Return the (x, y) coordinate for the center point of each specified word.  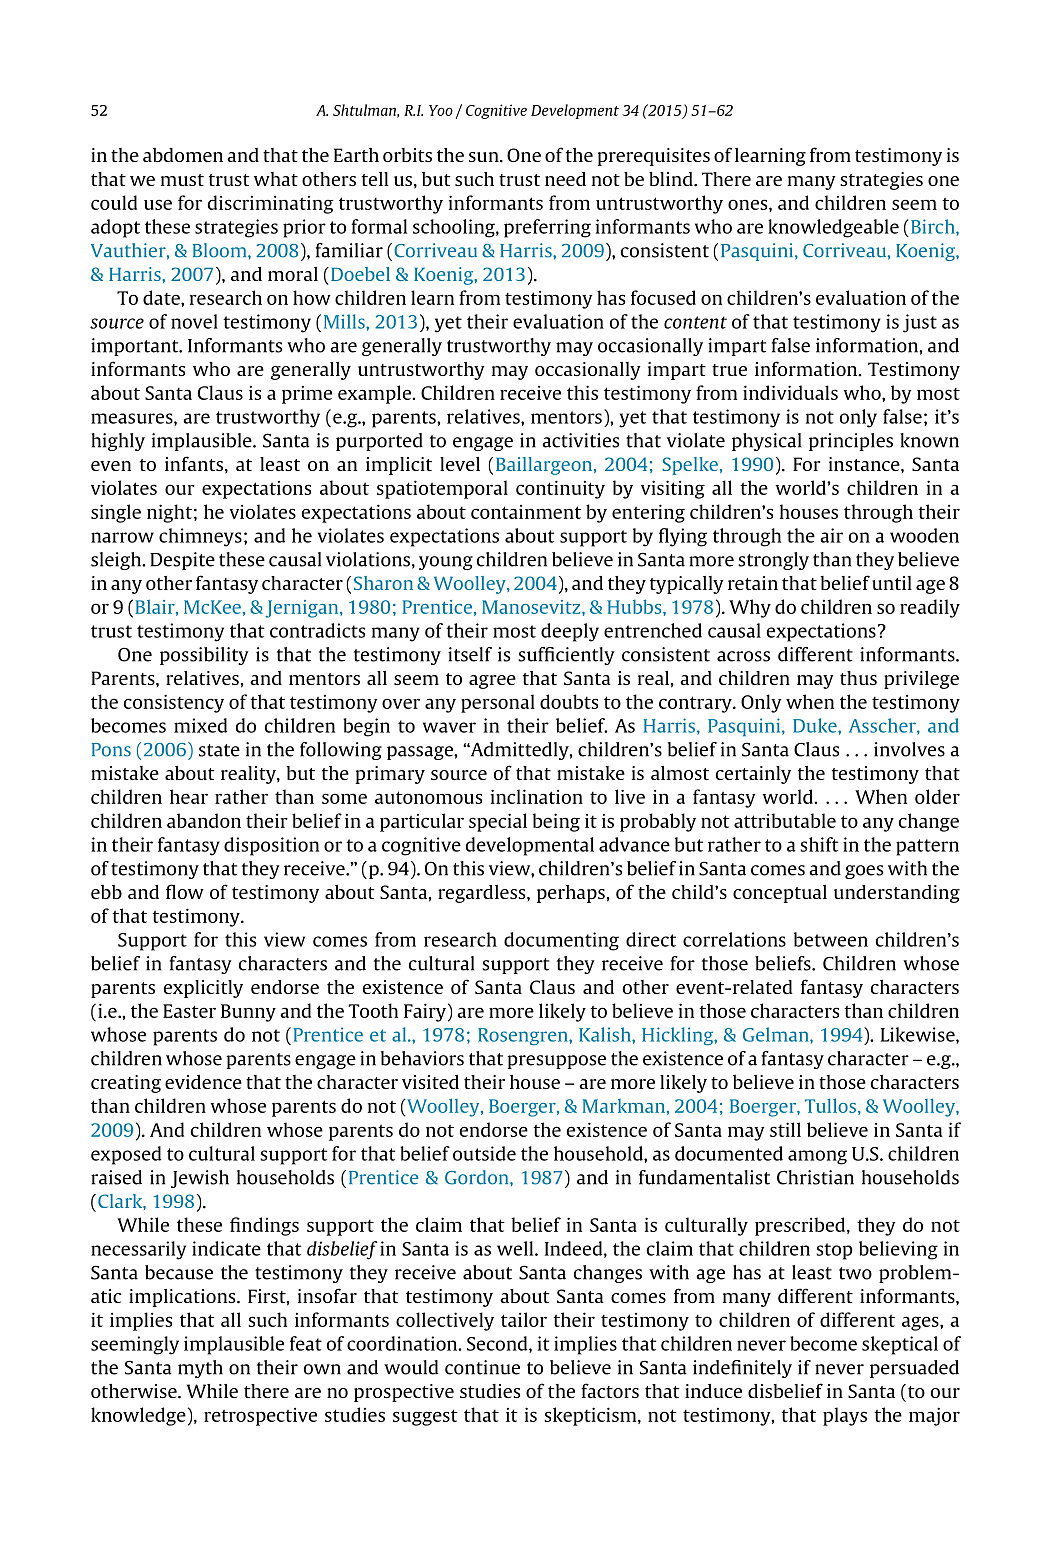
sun (485, 157)
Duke (816, 725)
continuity (560, 489)
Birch (934, 226)
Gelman (777, 1034)
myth (200, 1369)
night (169, 513)
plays (845, 1416)
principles (851, 442)
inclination (537, 796)
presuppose (557, 1062)
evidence (203, 1082)
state (219, 750)
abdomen (183, 155)
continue (482, 1367)
